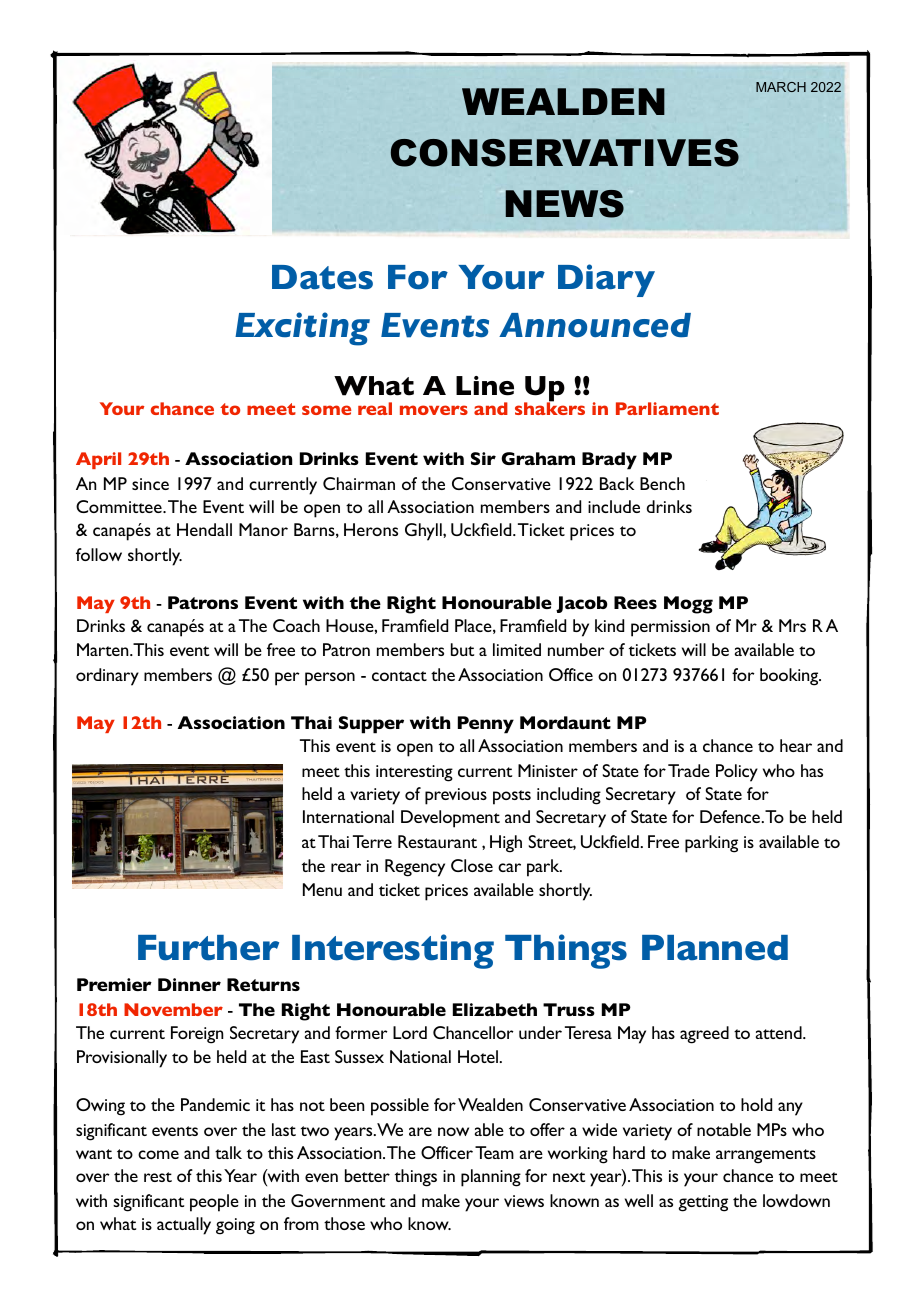  Describe the element at coordinates (483, 458) in the screenshot. I see `Sir` at that location.
